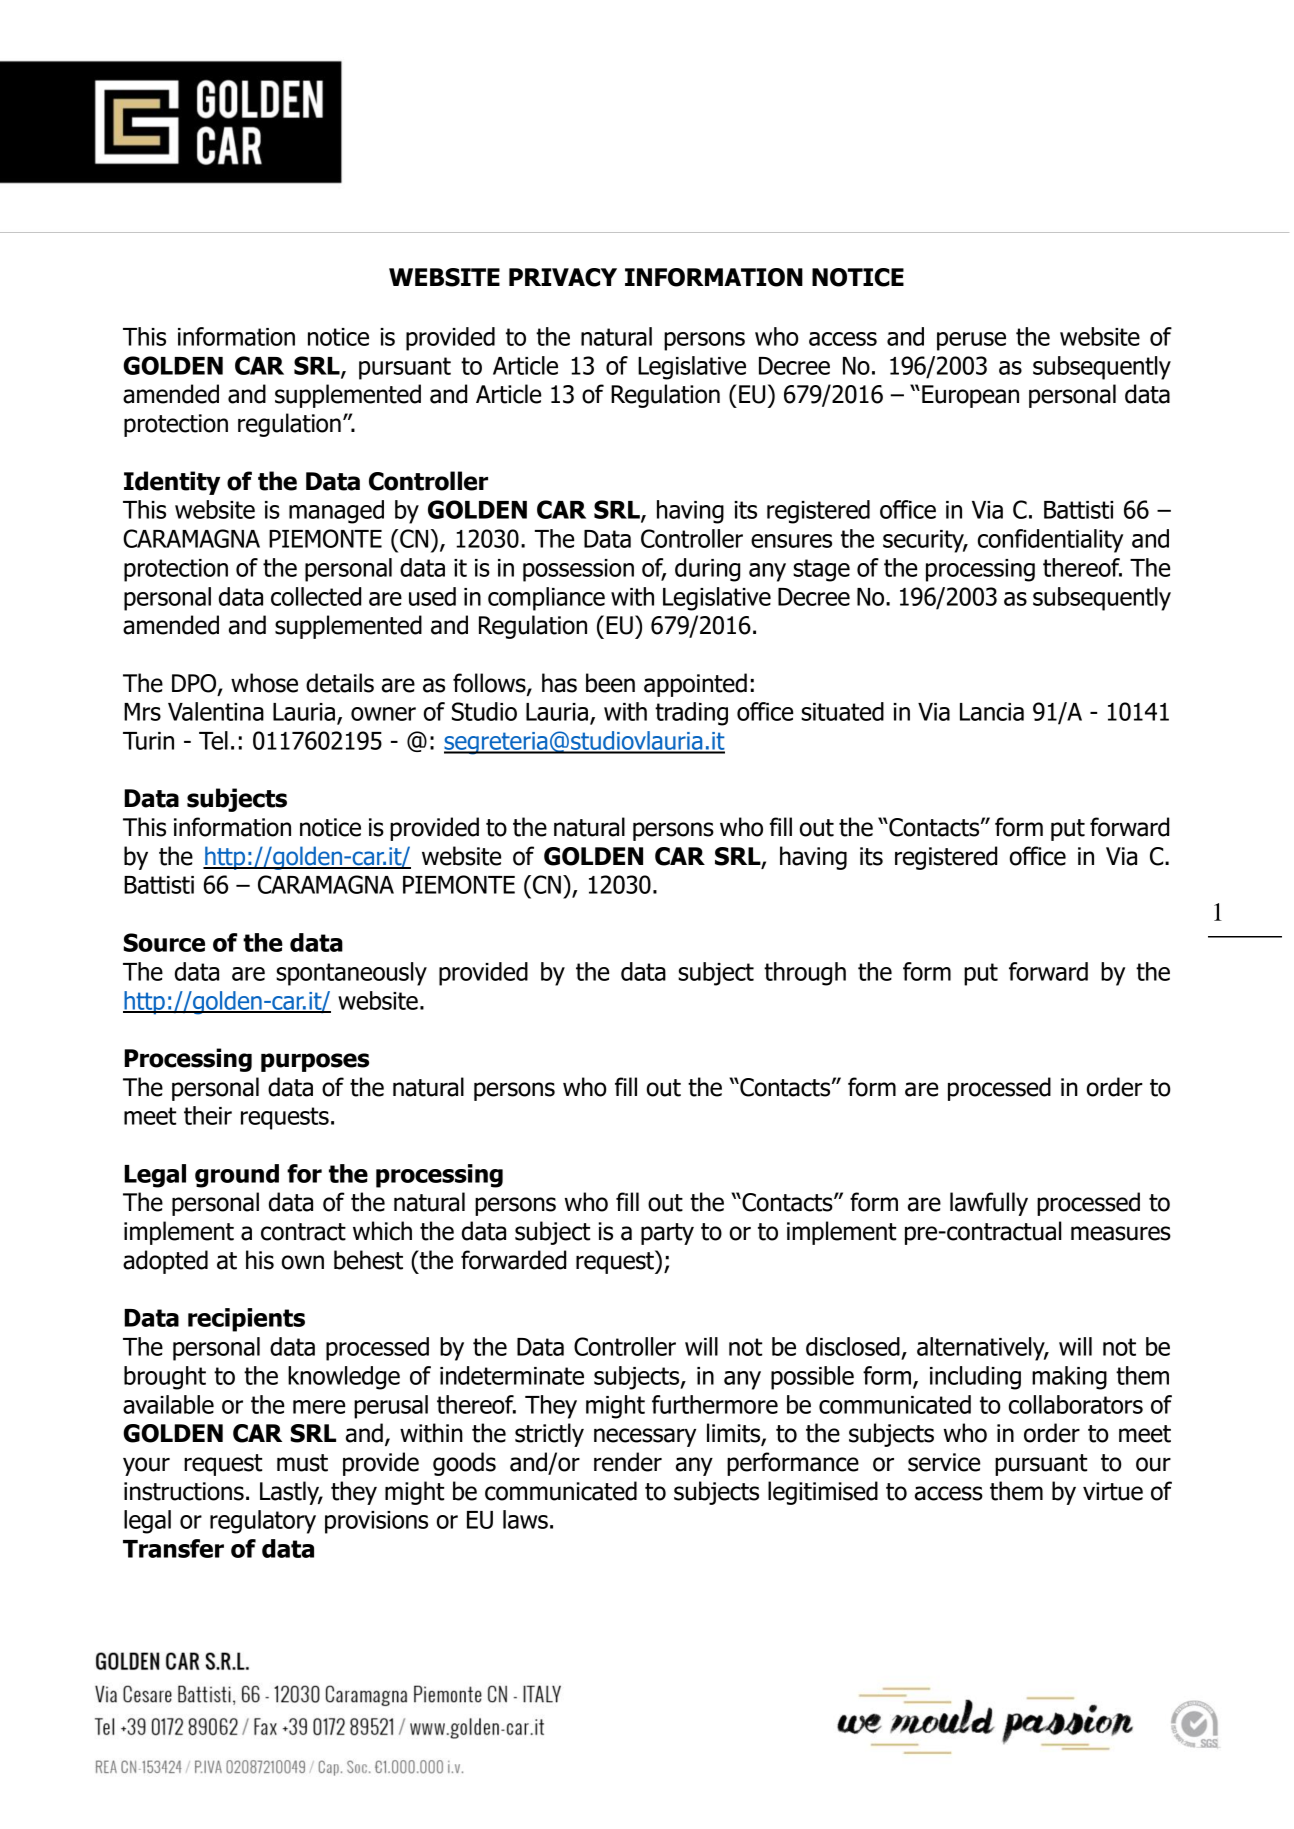 The image size is (1294, 1829). Describe the element at coordinates (805, 974) in the screenshot. I see `through` at that location.
